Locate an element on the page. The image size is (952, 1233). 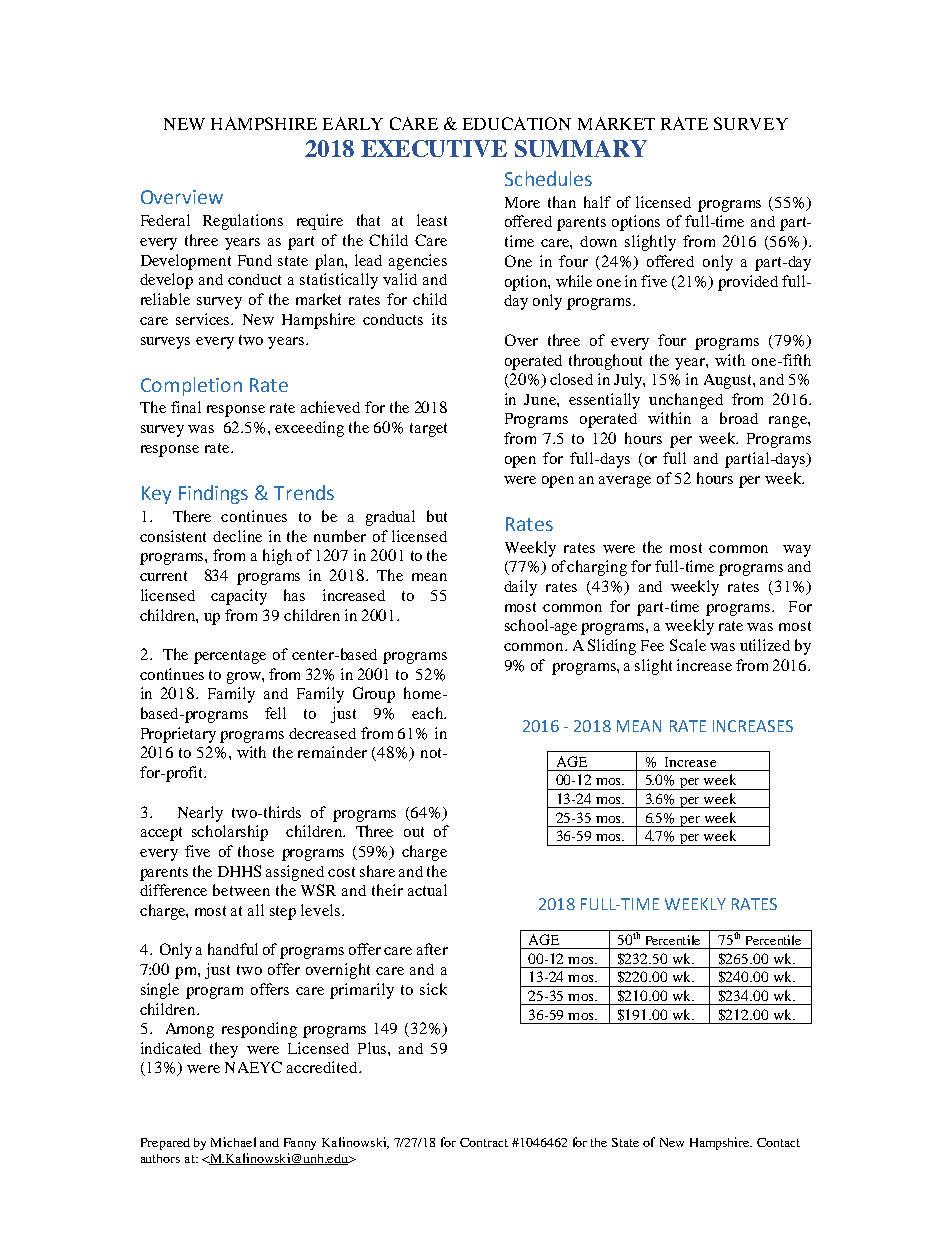
Michael is located at coordinates (233, 1142).
